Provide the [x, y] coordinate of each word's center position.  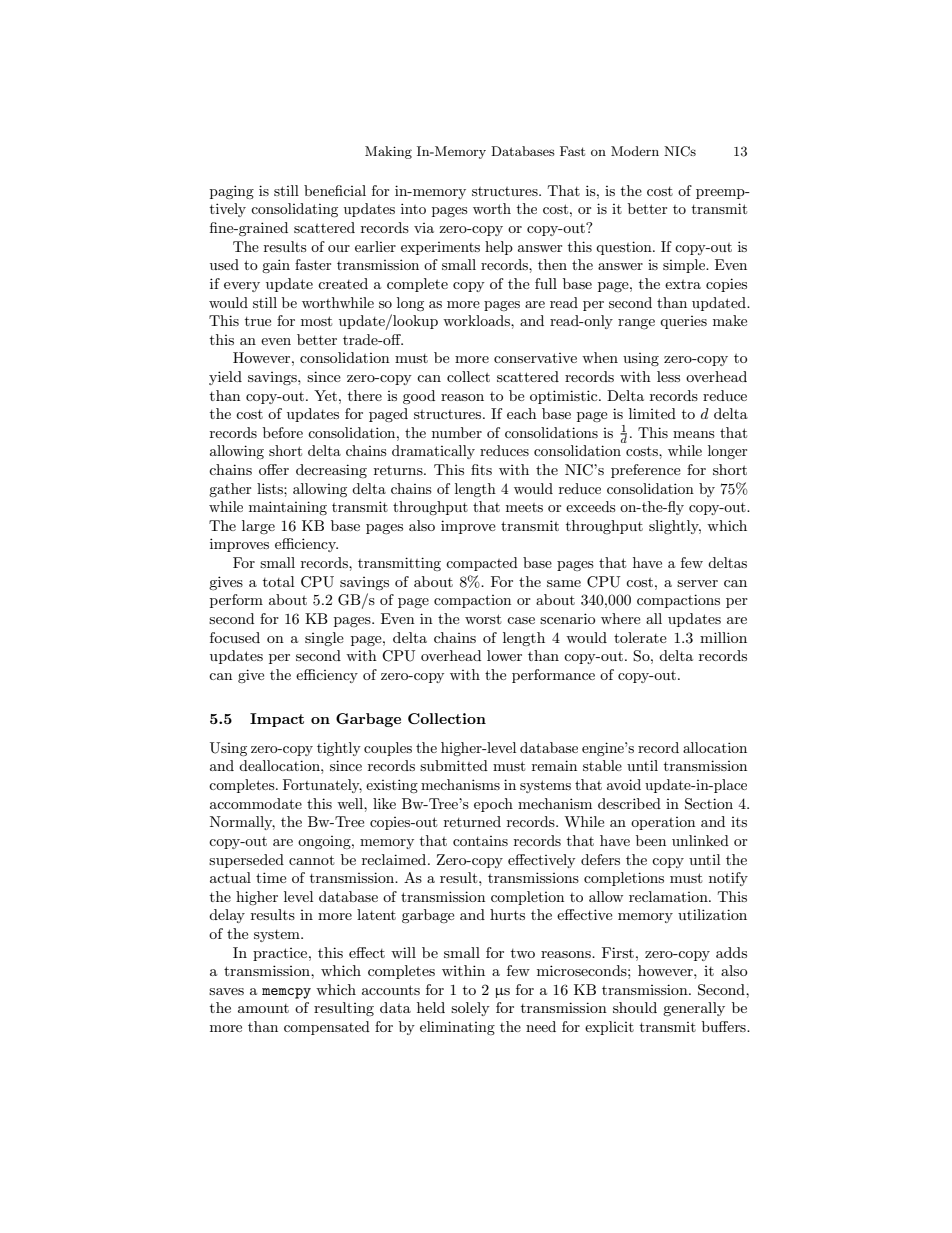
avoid [624, 784]
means [694, 434]
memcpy [286, 993]
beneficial [335, 190]
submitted [454, 765]
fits [481, 469]
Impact [277, 720]
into [413, 208]
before [283, 432]
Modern [635, 151]
